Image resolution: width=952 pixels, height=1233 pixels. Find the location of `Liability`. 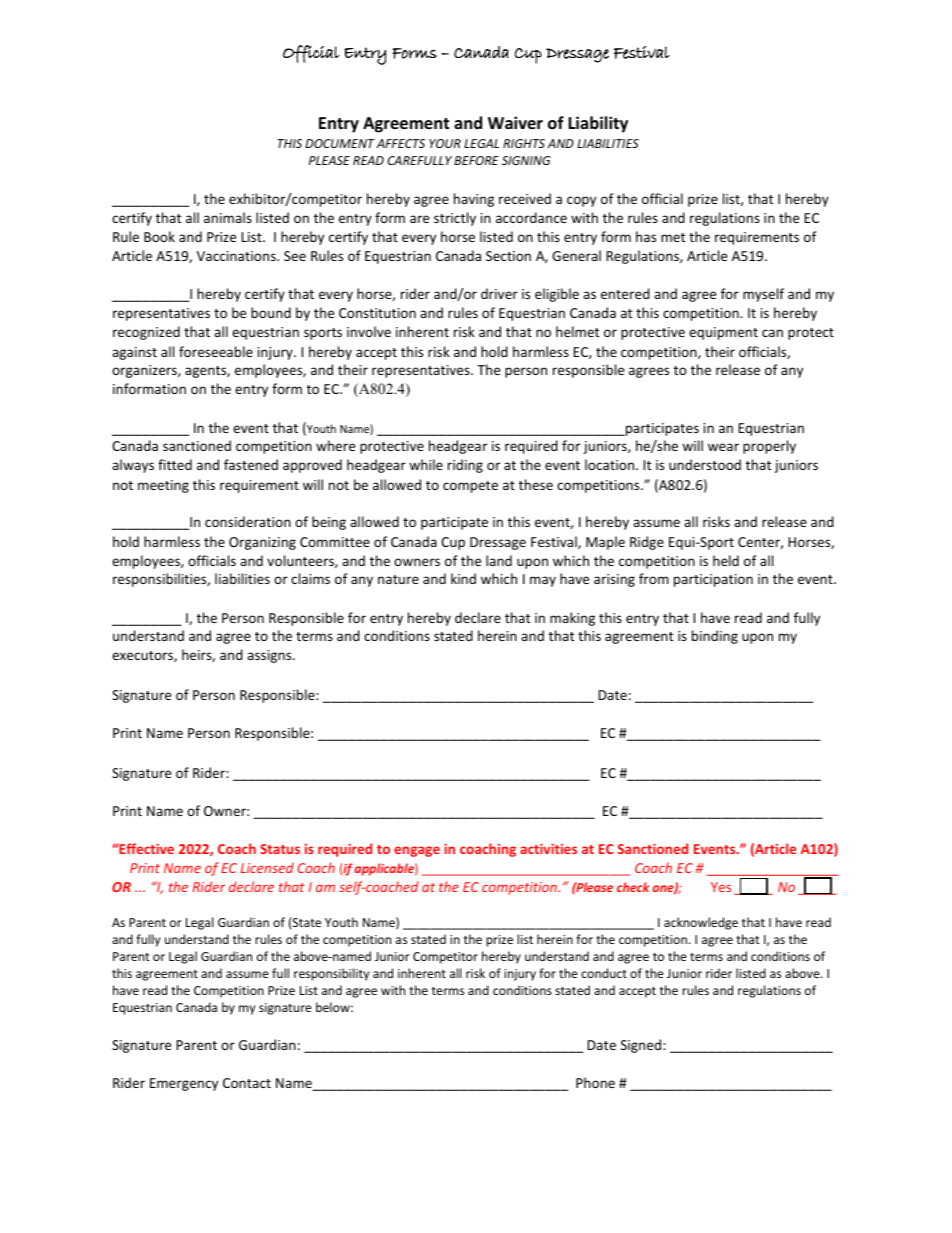

Liability is located at coordinates (598, 124).
